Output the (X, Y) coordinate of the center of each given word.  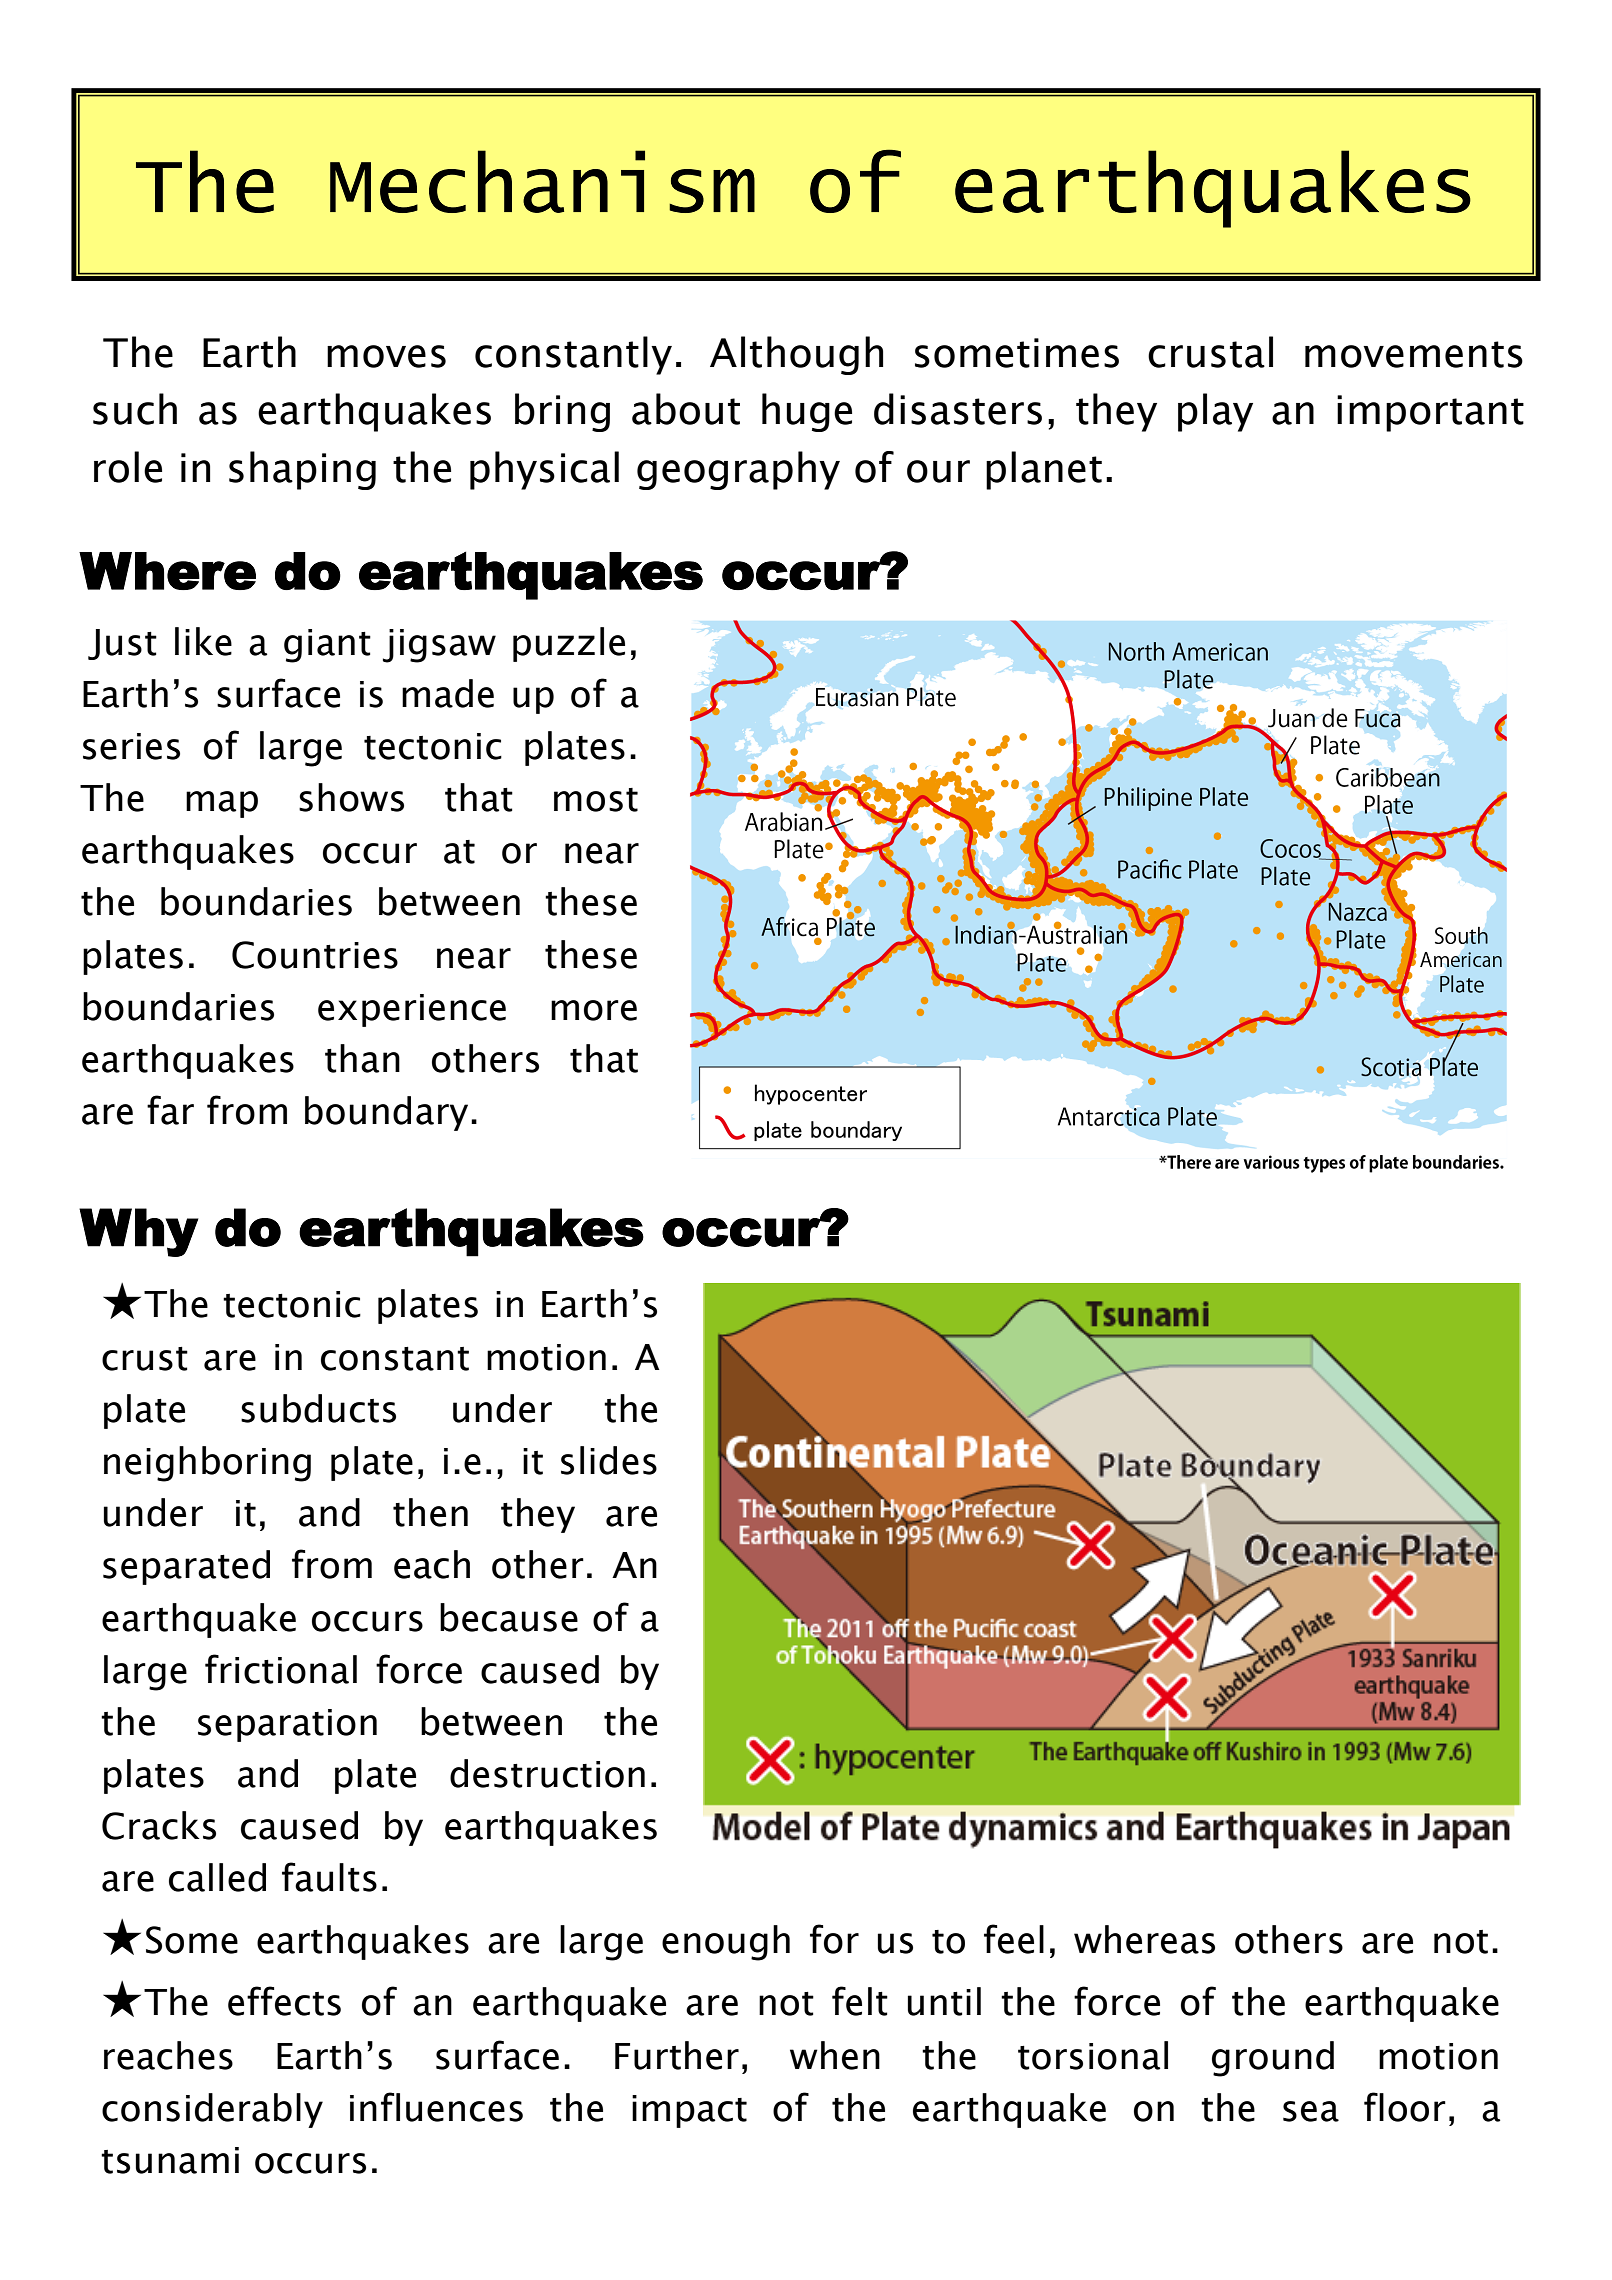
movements (1414, 354)
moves (386, 356)
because (509, 1617)
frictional (281, 1669)
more (594, 1010)
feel (1014, 1939)
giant (327, 646)
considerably (212, 2110)
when (835, 2055)
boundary (386, 1113)
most (596, 800)
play (1215, 412)
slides (609, 1460)
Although (796, 355)
